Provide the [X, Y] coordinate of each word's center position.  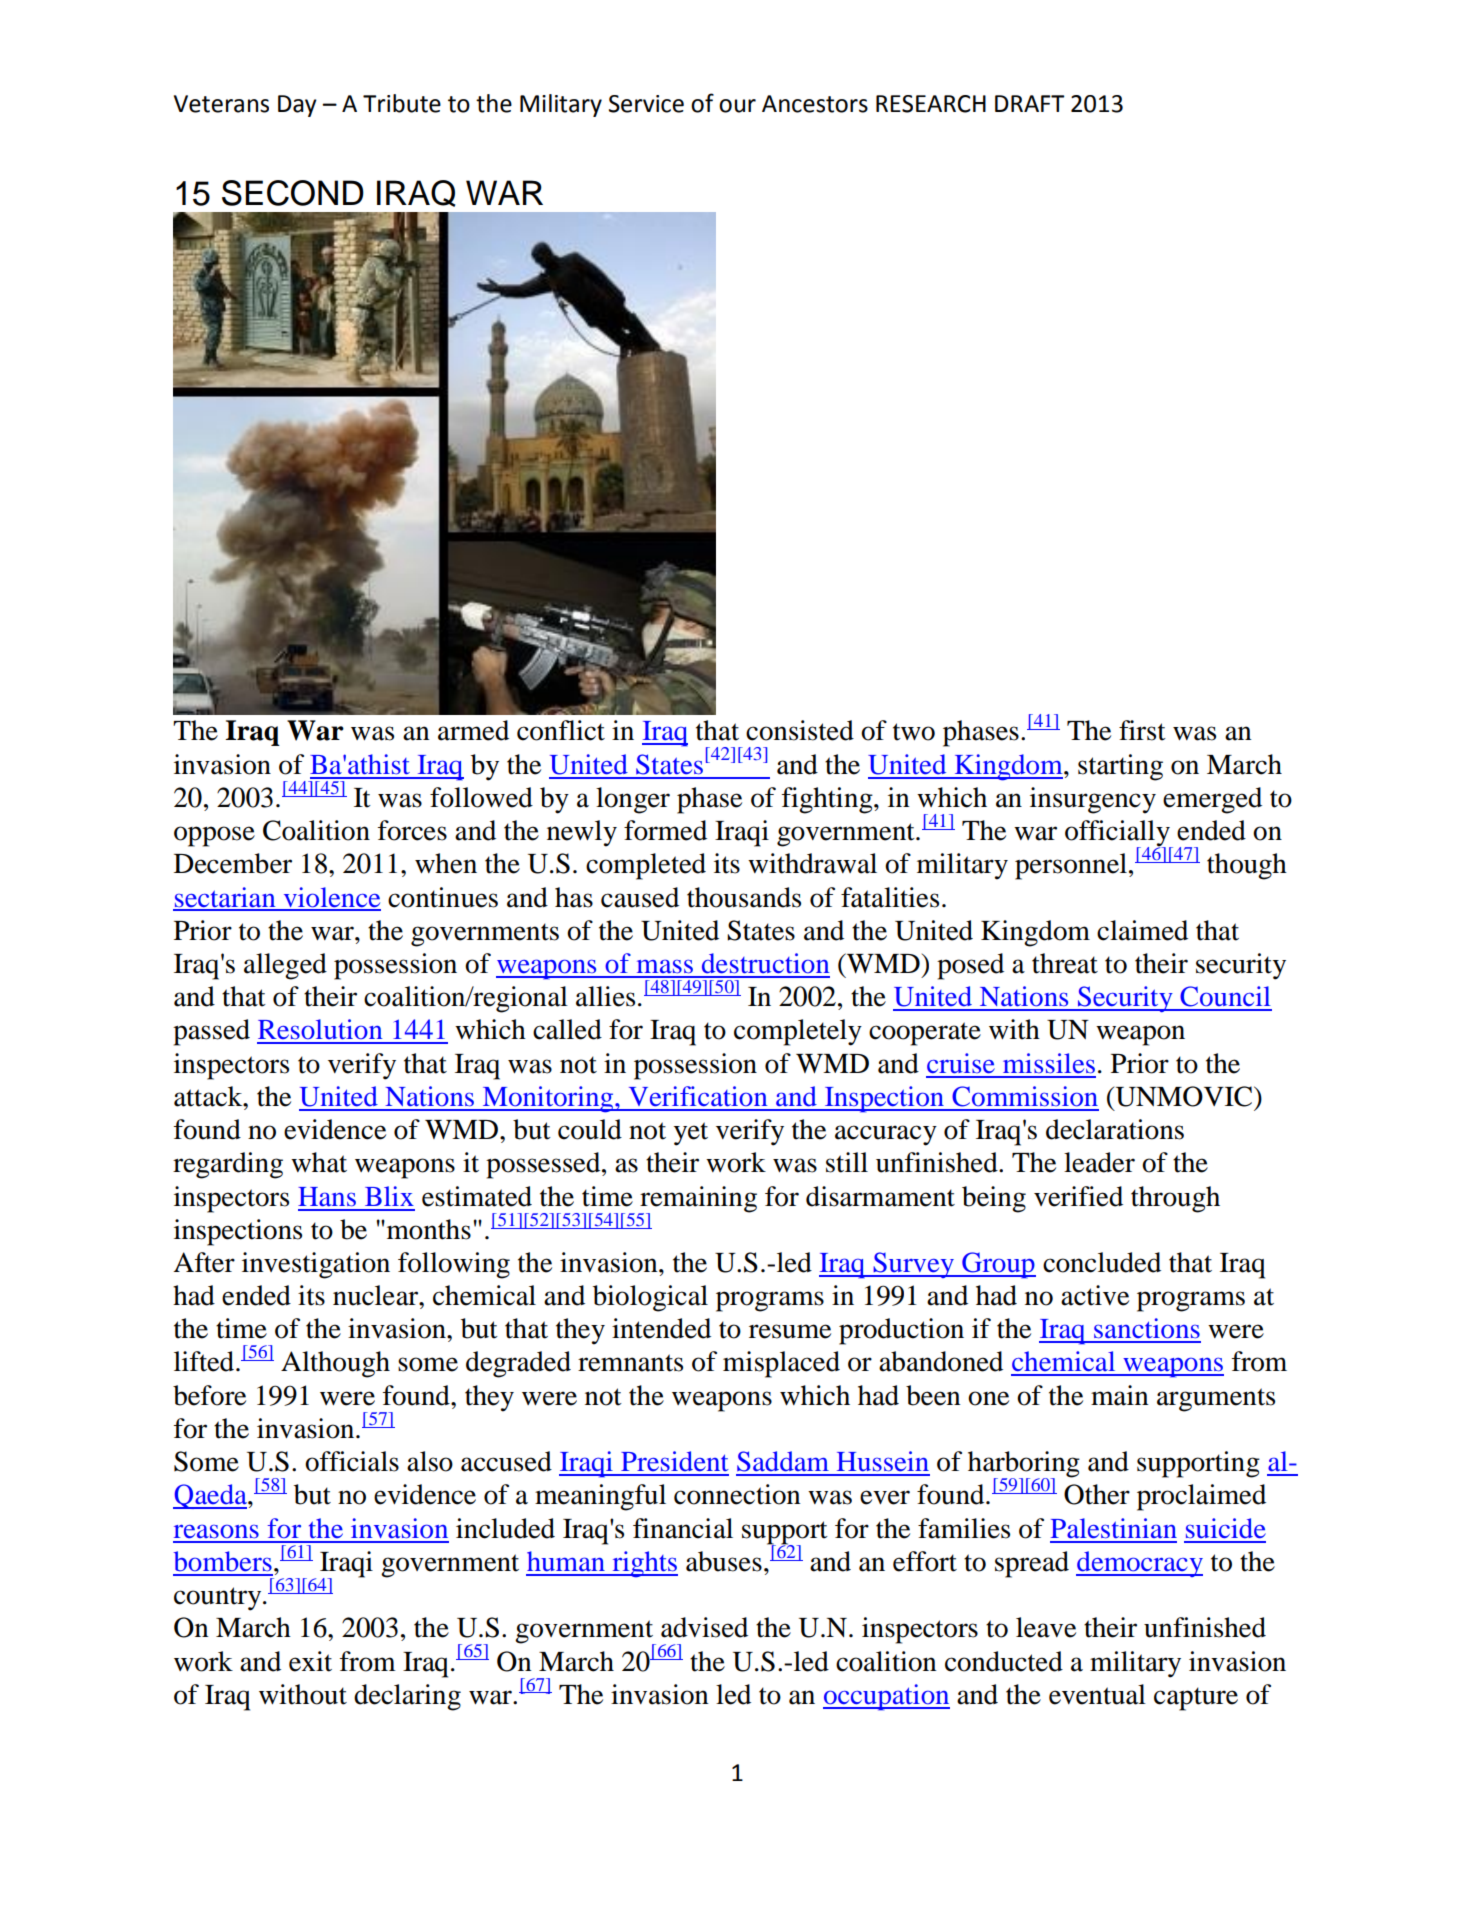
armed [473, 730]
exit [310, 1661]
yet [691, 1134]
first [1142, 730]
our [737, 106]
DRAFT [1030, 103]
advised [704, 1627]
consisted [800, 730]
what [319, 1162]
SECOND [293, 193]
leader [1099, 1162]
